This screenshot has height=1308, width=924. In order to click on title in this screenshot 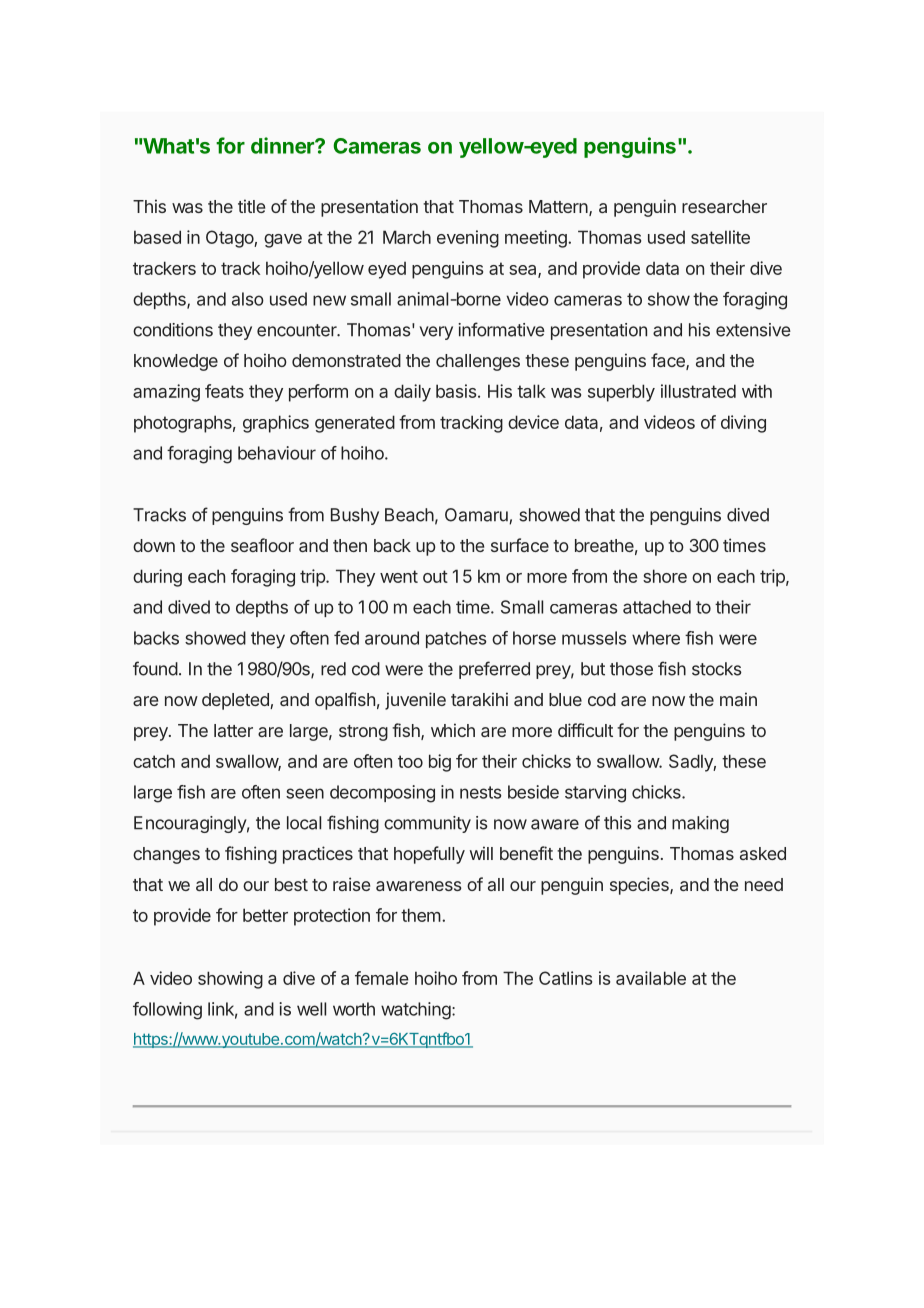, I will do `click(251, 206)`.
